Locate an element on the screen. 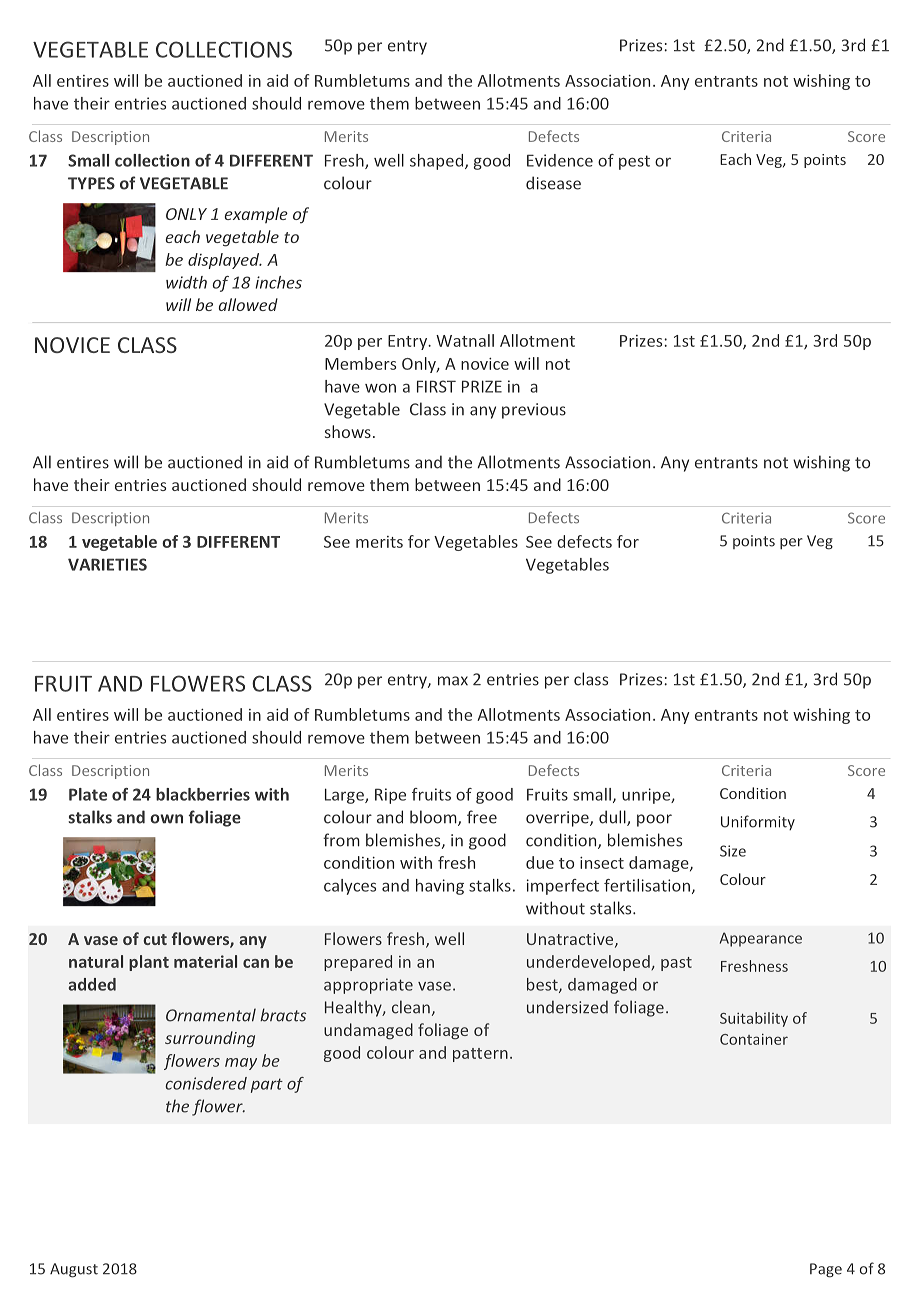 Image resolution: width=924 pixels, height=1308 pixels. August is located at coordinates (74, 1270).
